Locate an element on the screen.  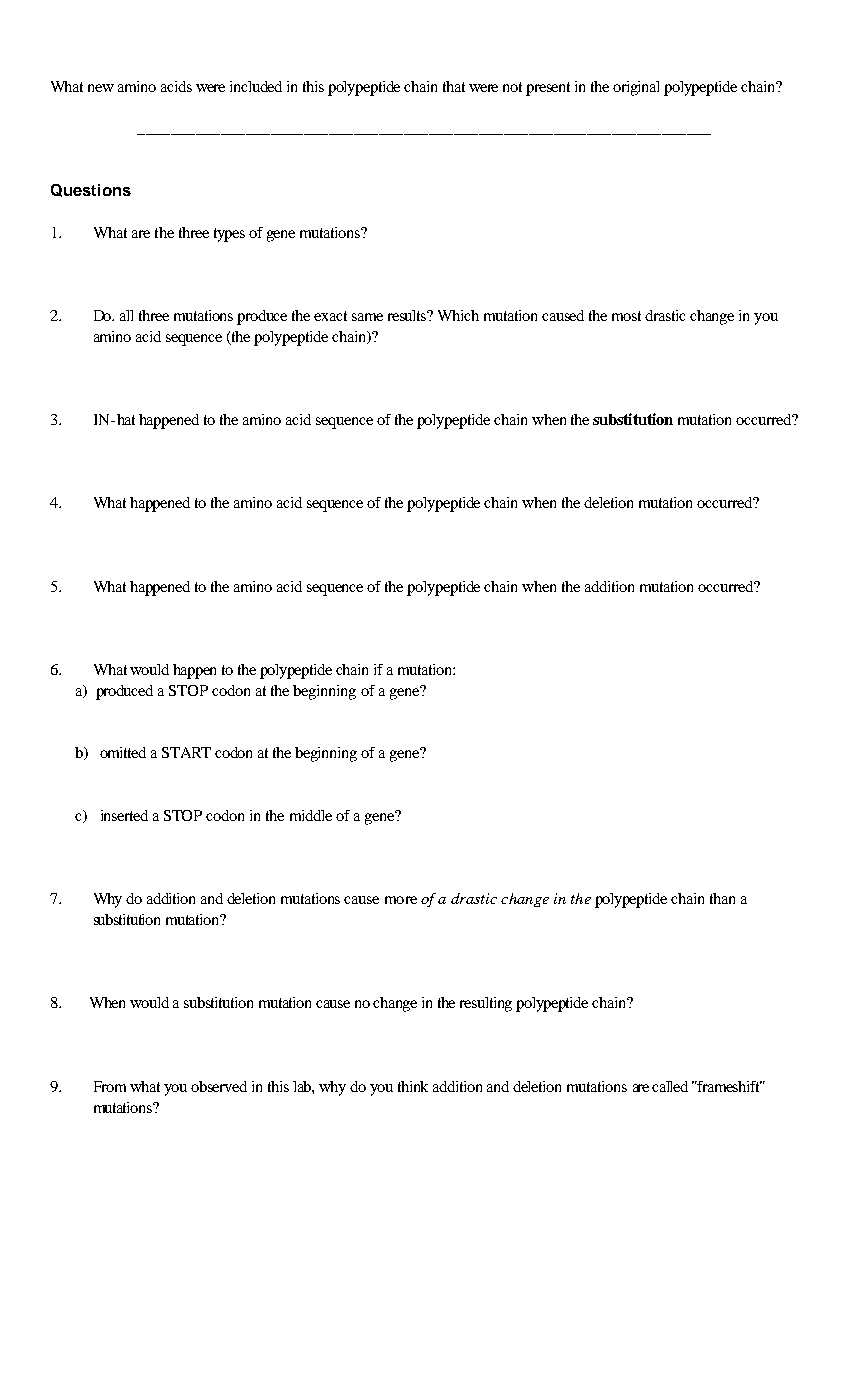
observed is located at coordinates (219, 1086).
